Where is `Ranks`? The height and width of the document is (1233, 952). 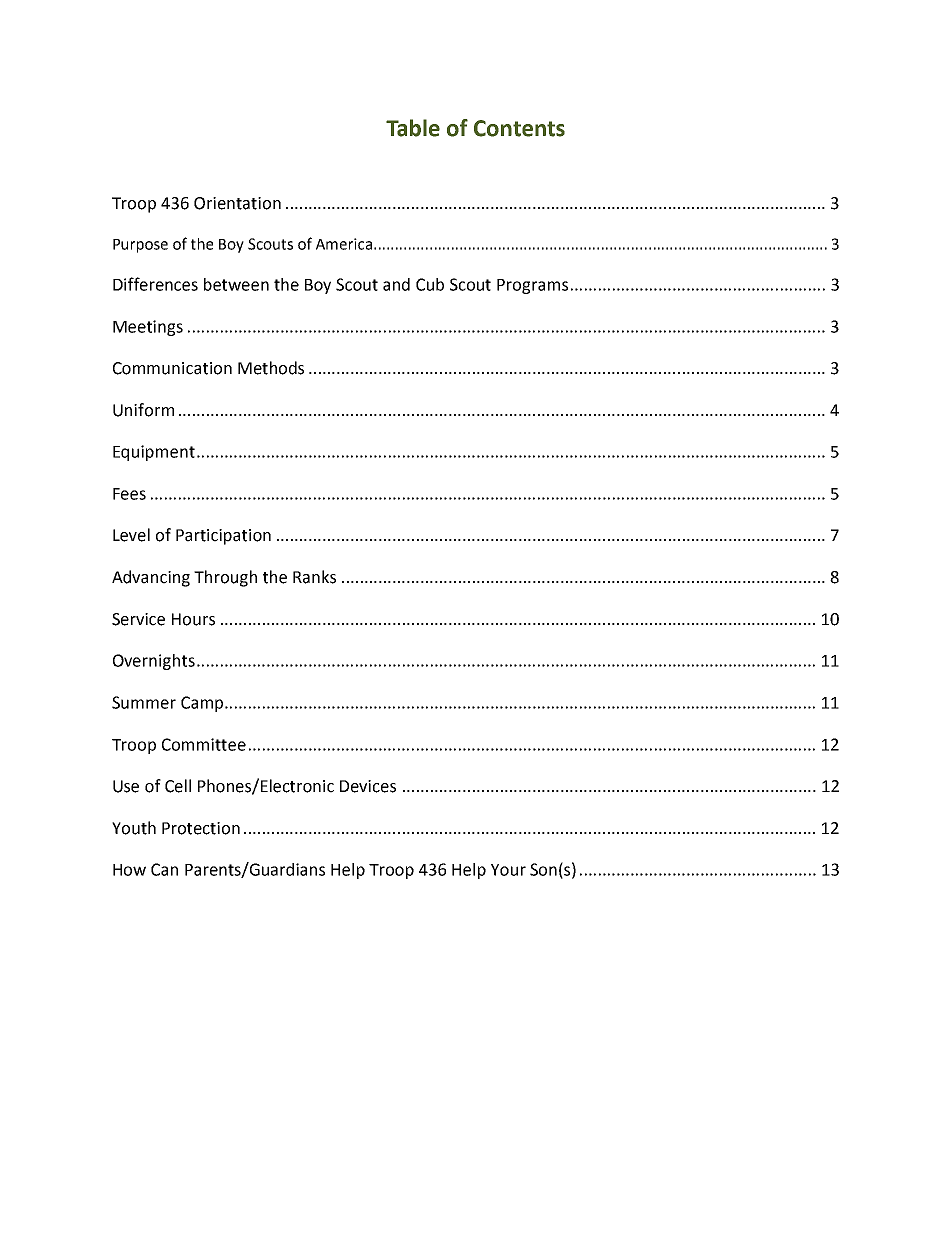
Ranks is located at coordinates (314, 577).
